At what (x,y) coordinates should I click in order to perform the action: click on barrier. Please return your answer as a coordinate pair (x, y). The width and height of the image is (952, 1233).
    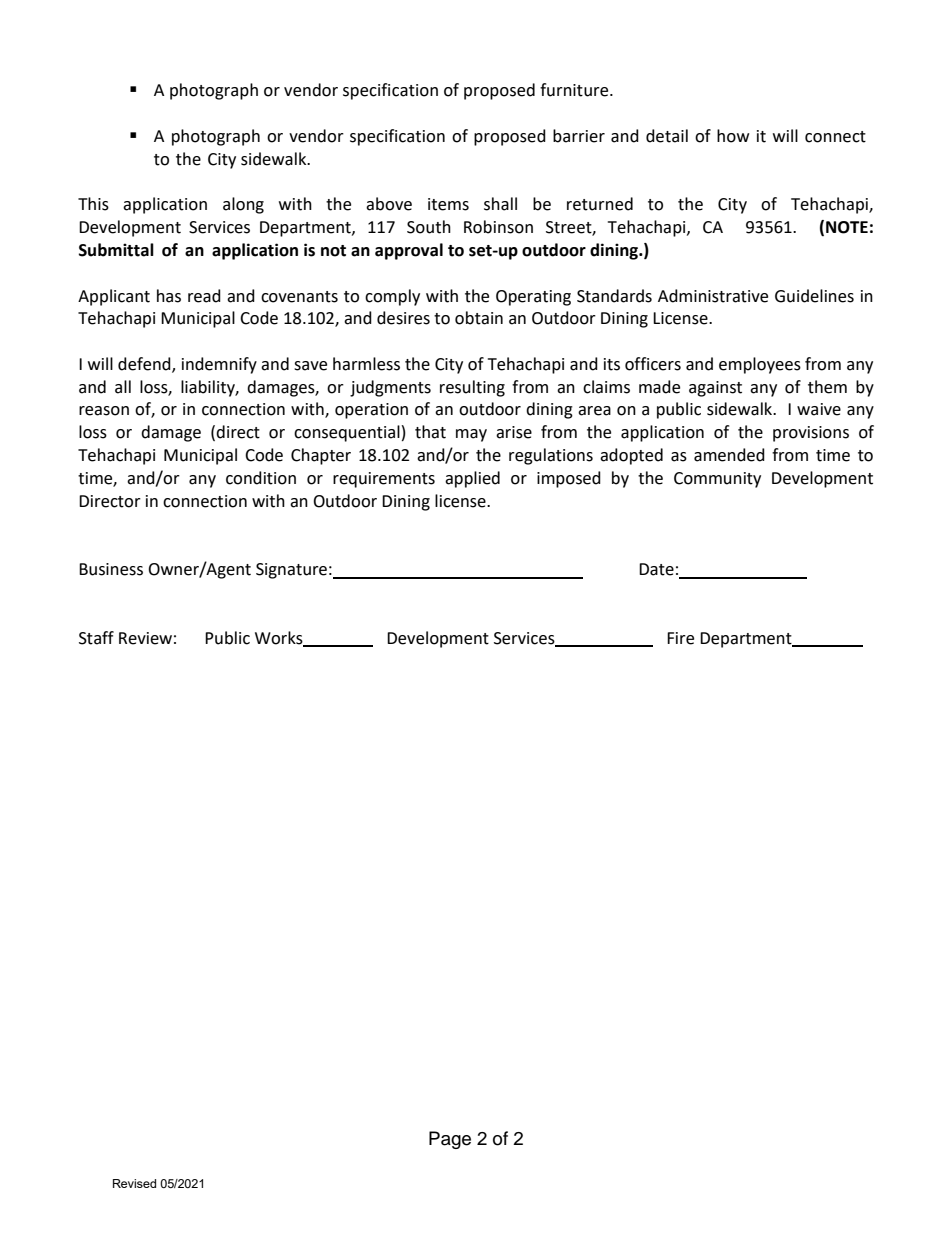
    Looking at the image, I should click on (579, 136).
